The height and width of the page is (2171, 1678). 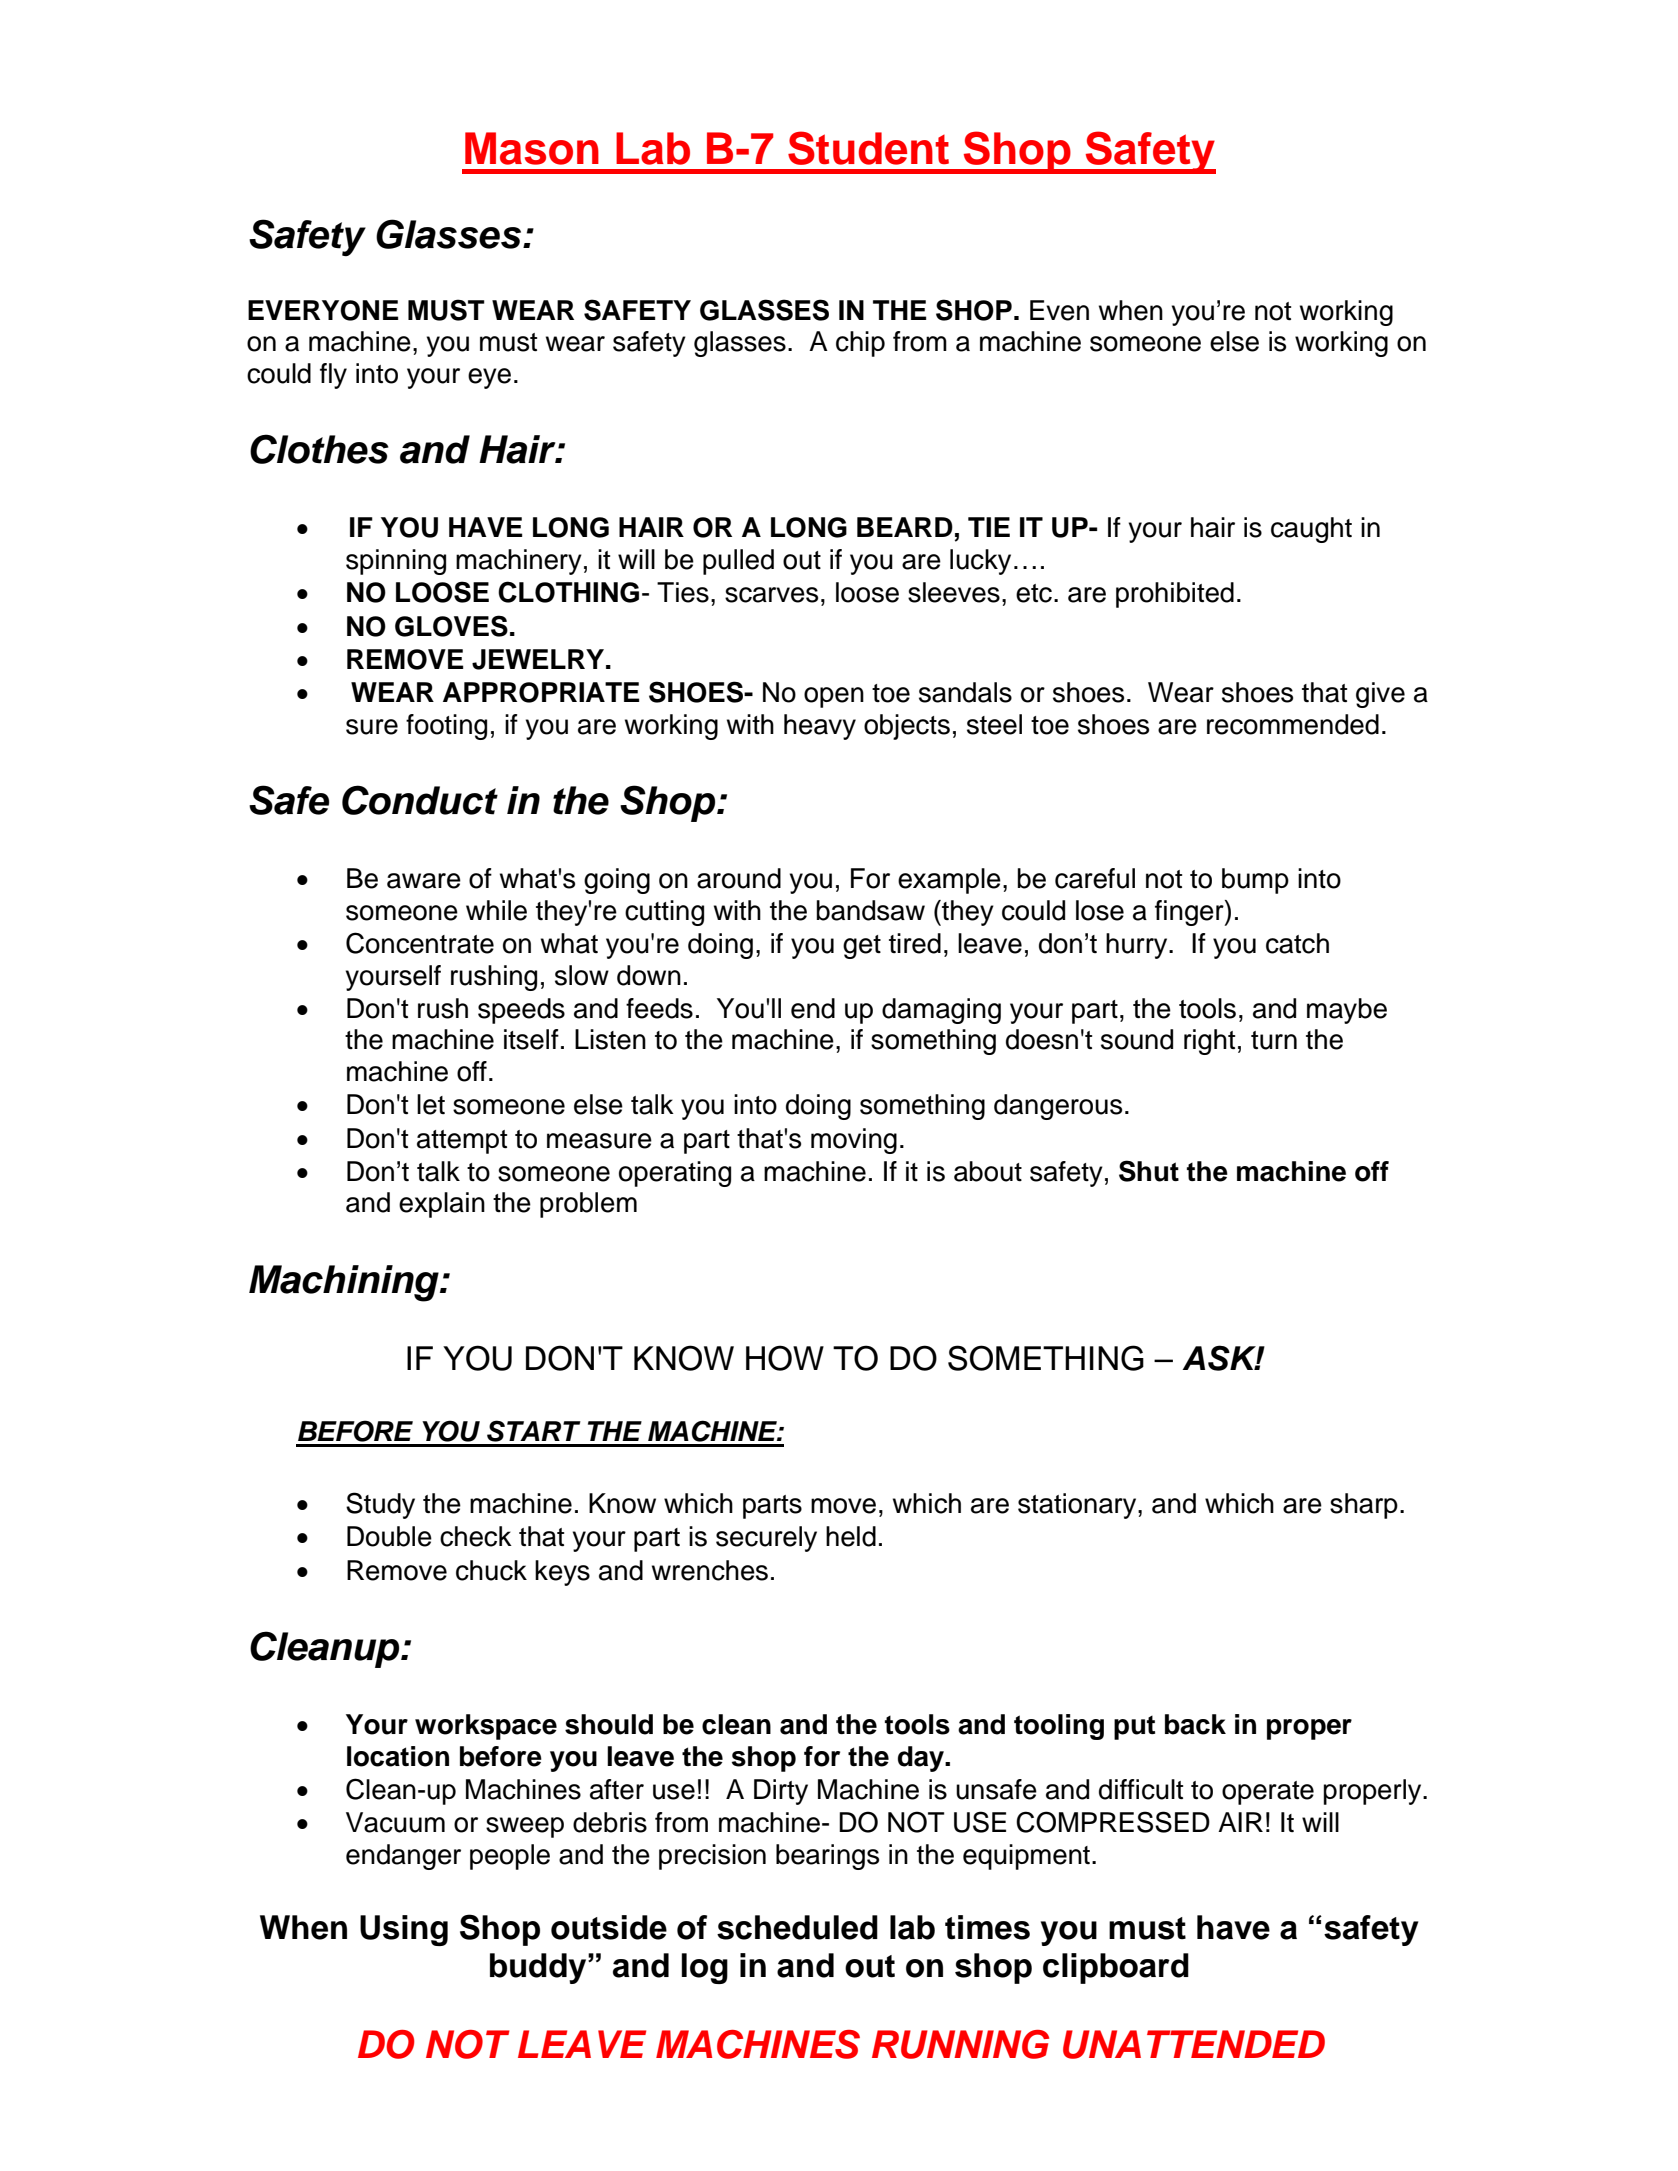 I want to click on Mason, so click(x=532, y=148).
